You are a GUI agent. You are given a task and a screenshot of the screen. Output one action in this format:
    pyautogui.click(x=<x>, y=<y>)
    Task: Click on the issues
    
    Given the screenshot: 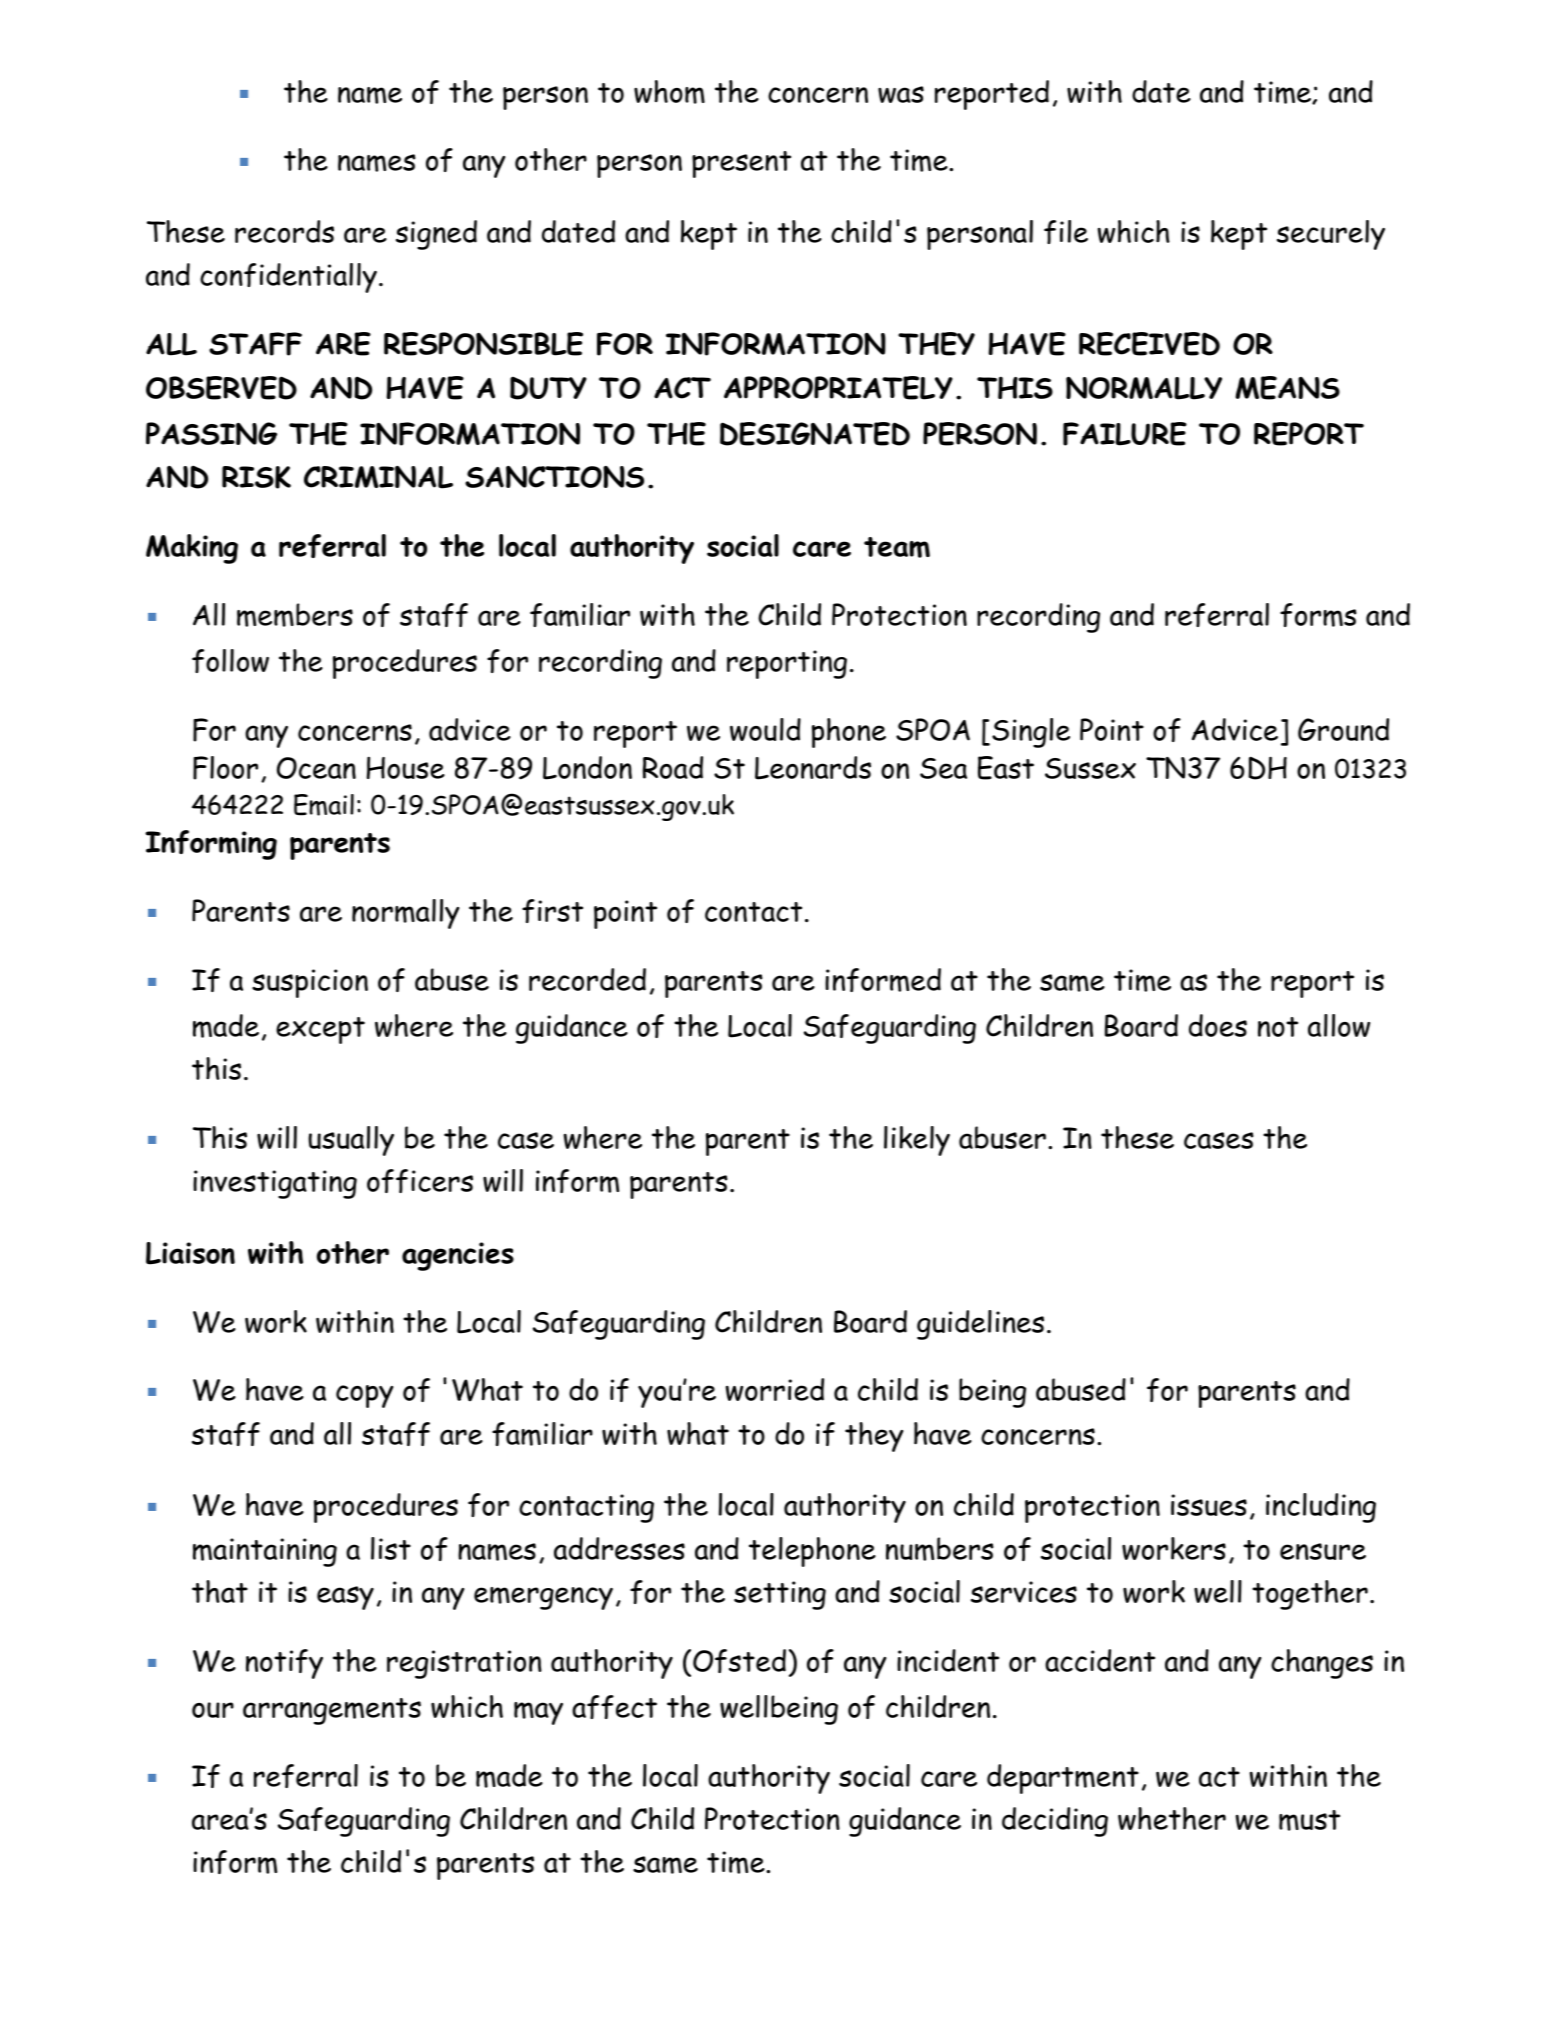 What is the action you would take?
    pyautogui.click(x=1209, y=1505)
